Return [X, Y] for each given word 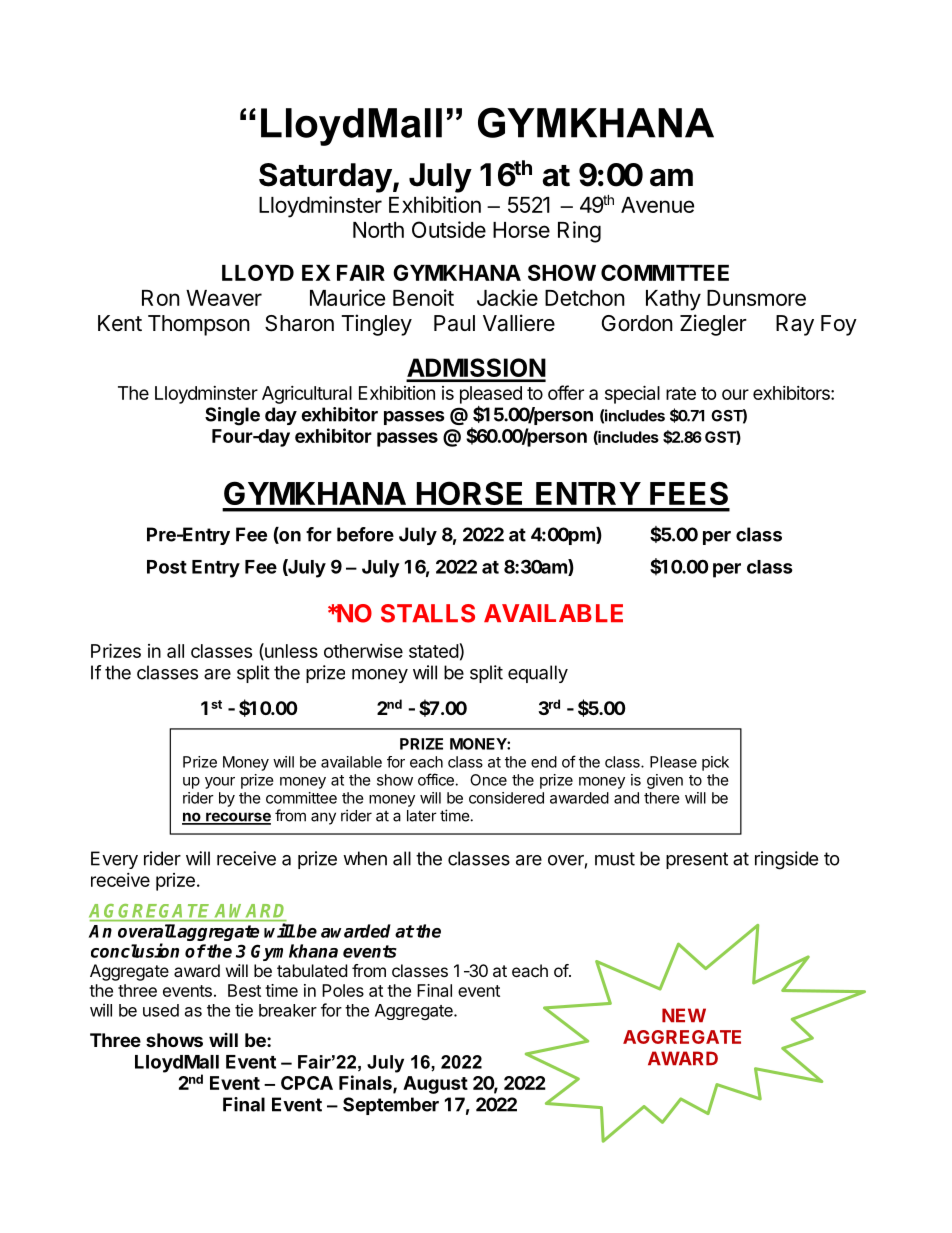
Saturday [325, 178]
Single [232, 416]
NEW [684, 1015]
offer [566, 392]
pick [715, 763]
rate [681, 393]
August [435, 1085]
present [697, 860]
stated [434, 651]
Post [167, 567]
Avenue [657, 205]
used [161, 1010]
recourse [237, 818]
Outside [449, 229]
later [422, 816]
